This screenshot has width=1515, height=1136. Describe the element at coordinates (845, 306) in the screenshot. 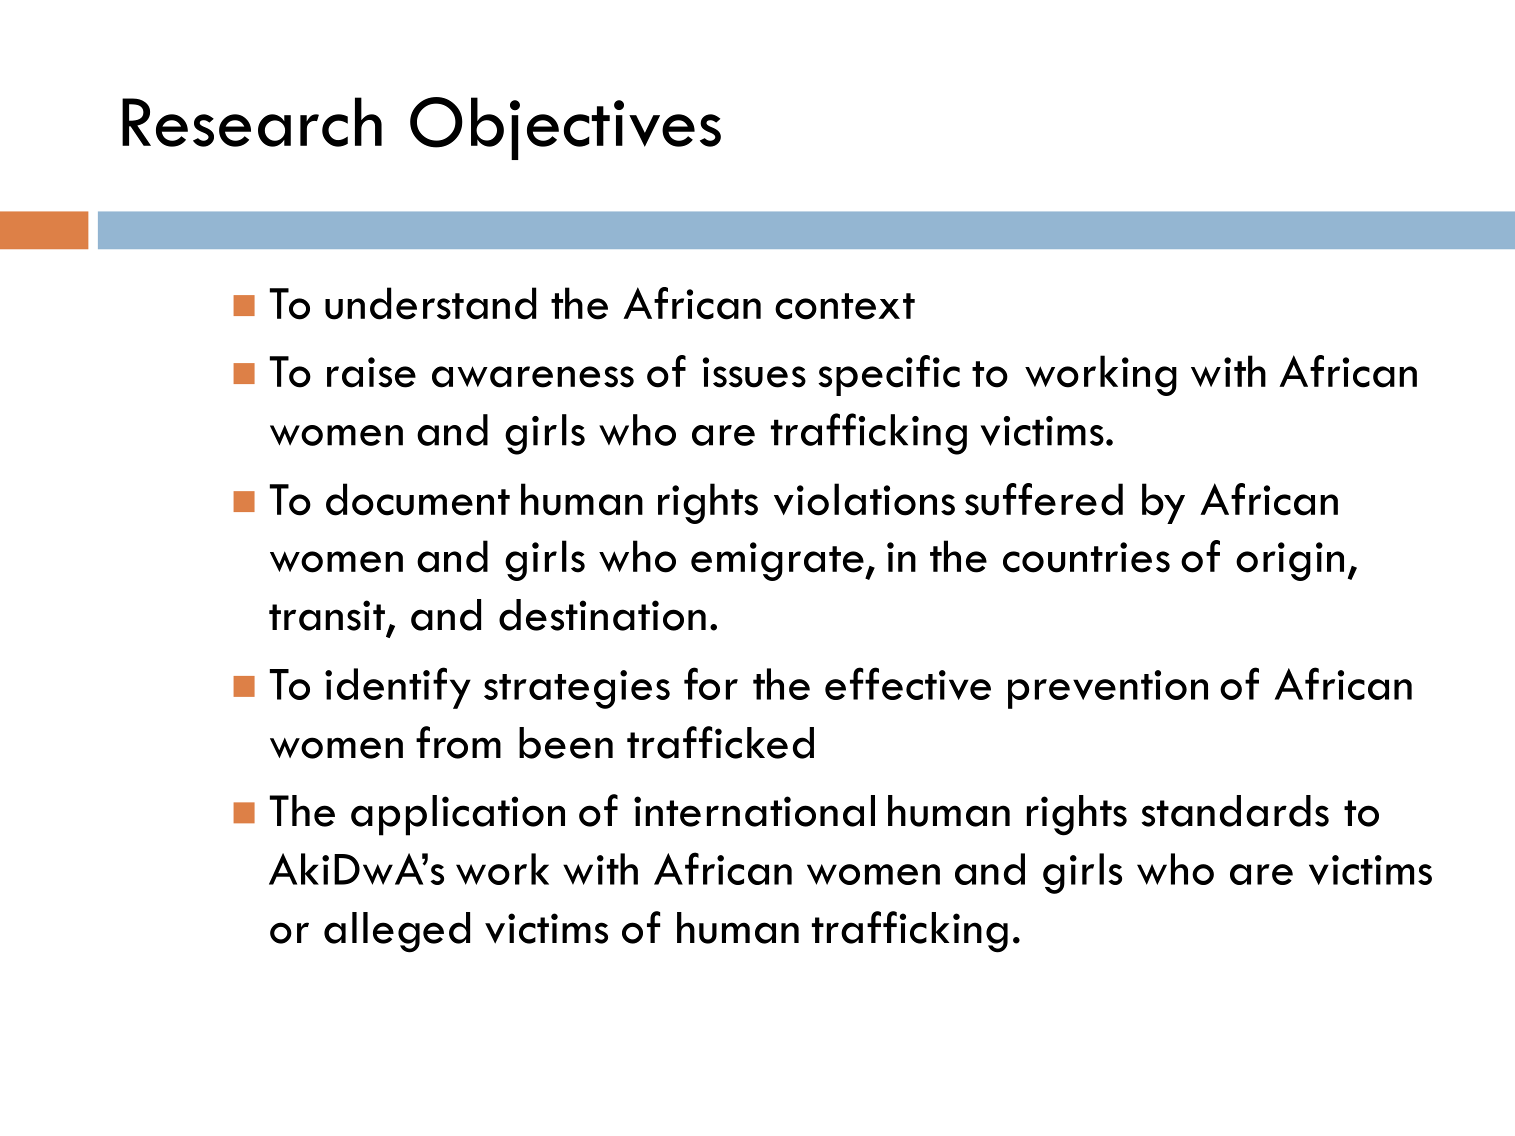

I see `context` at that location.
